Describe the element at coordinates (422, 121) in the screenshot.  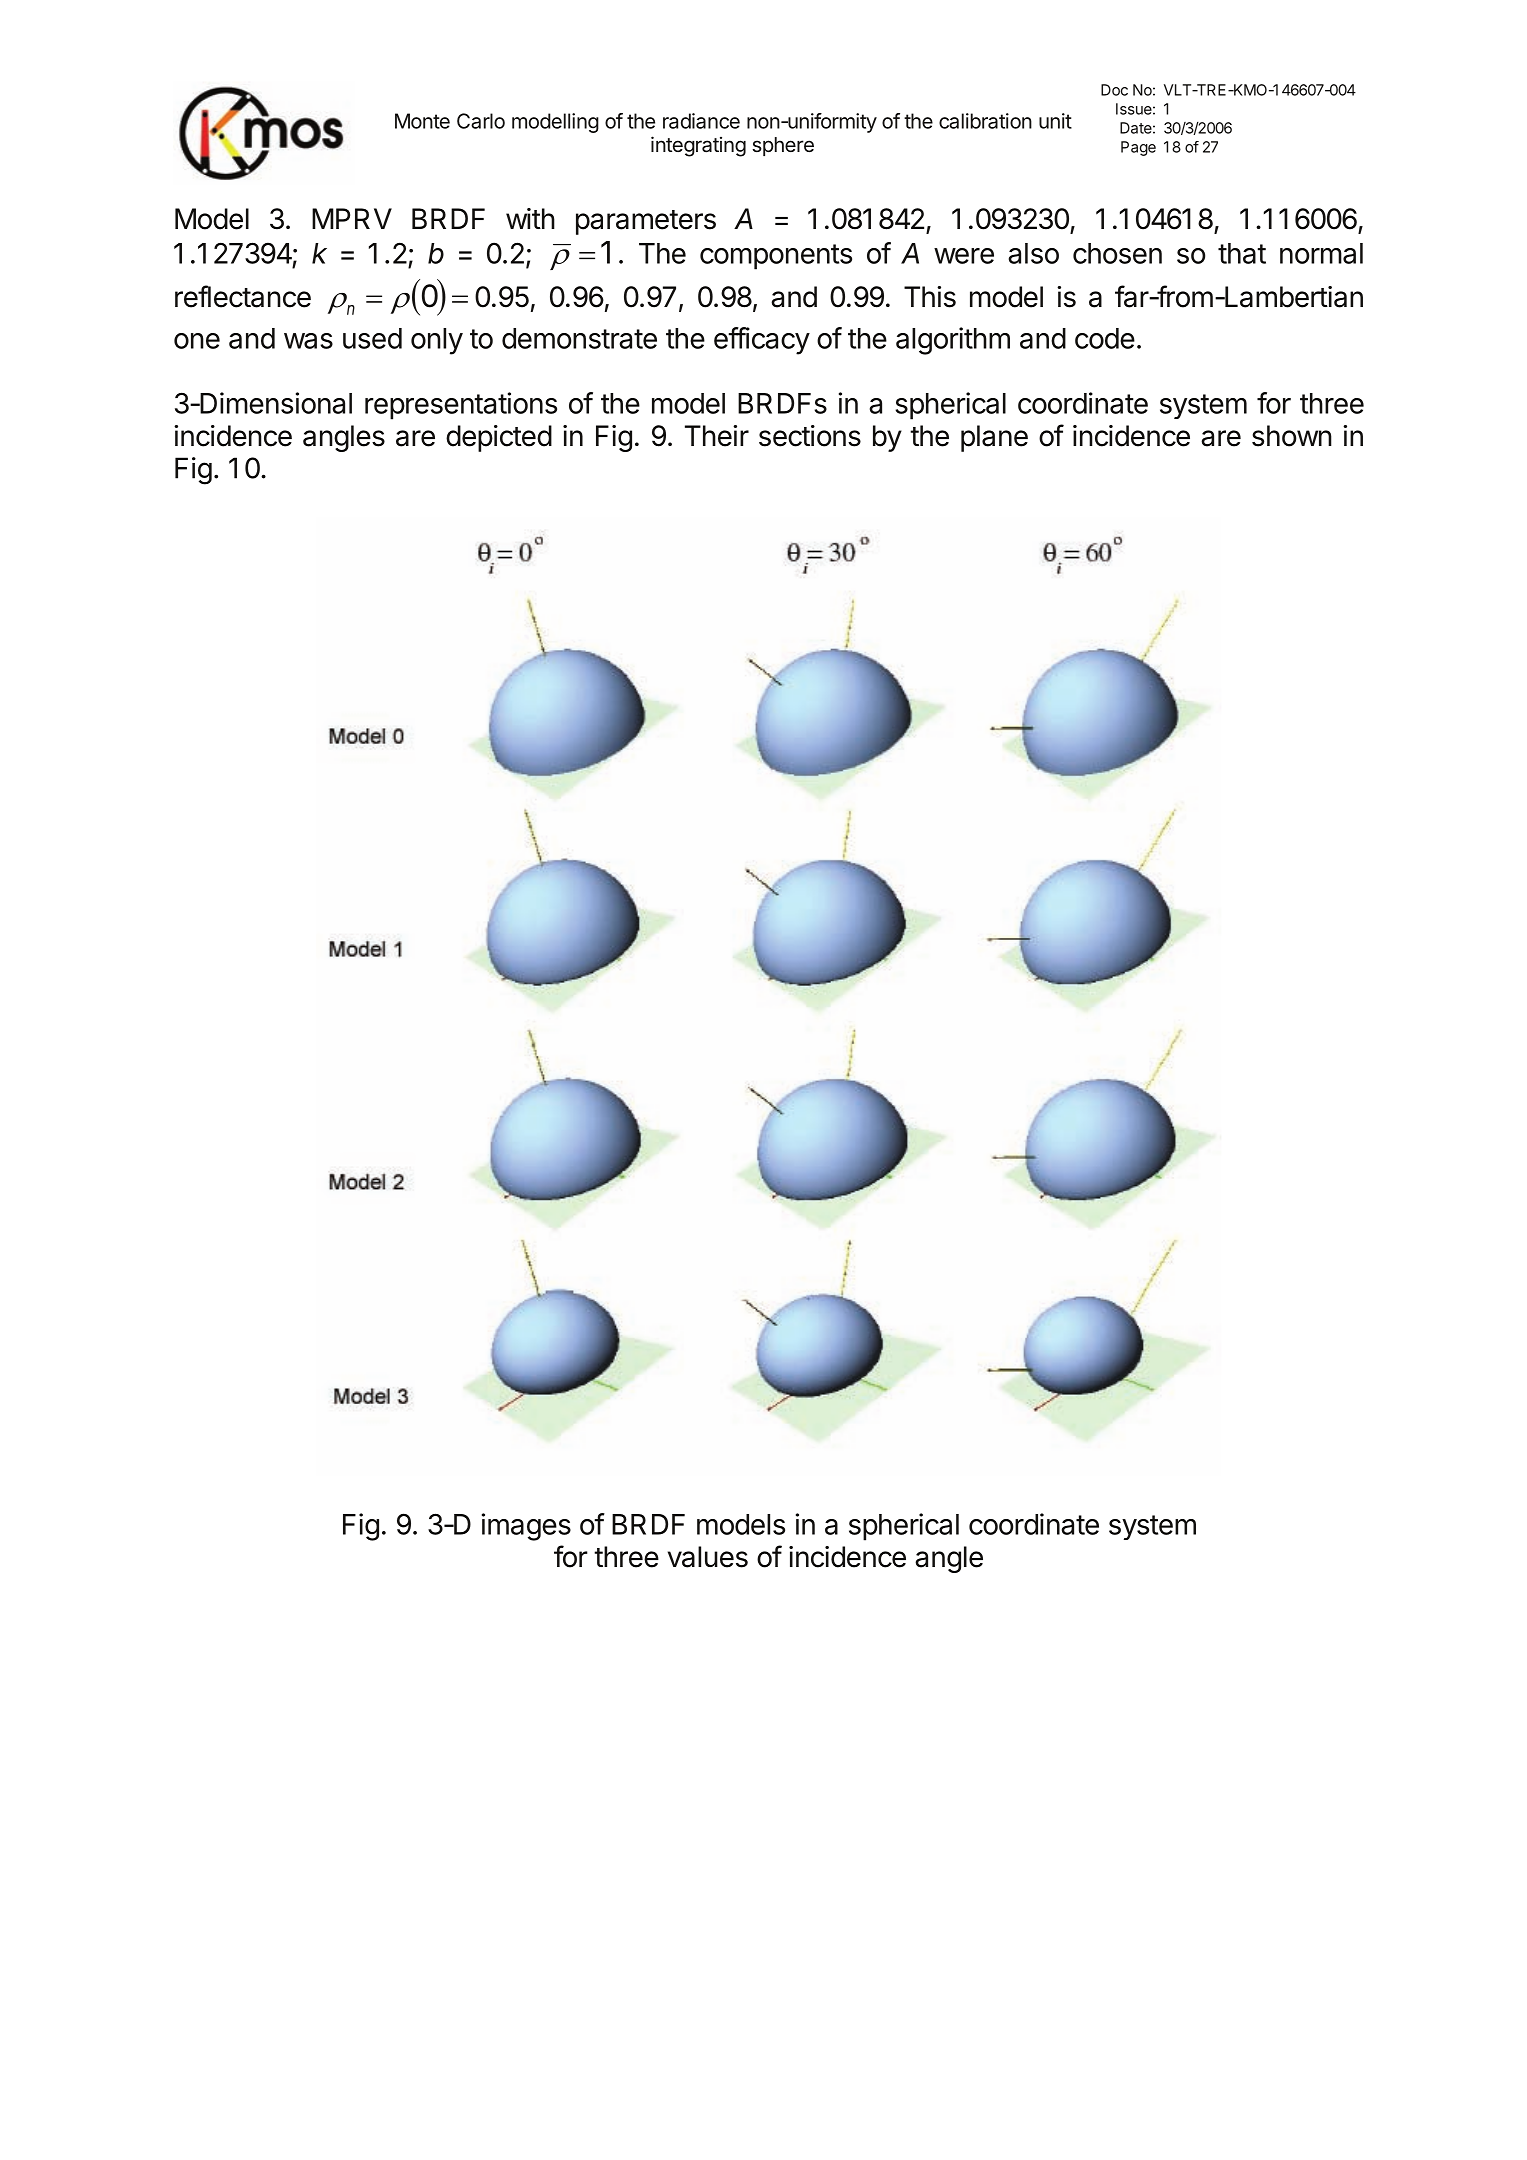
I see `Monte` at that location.
